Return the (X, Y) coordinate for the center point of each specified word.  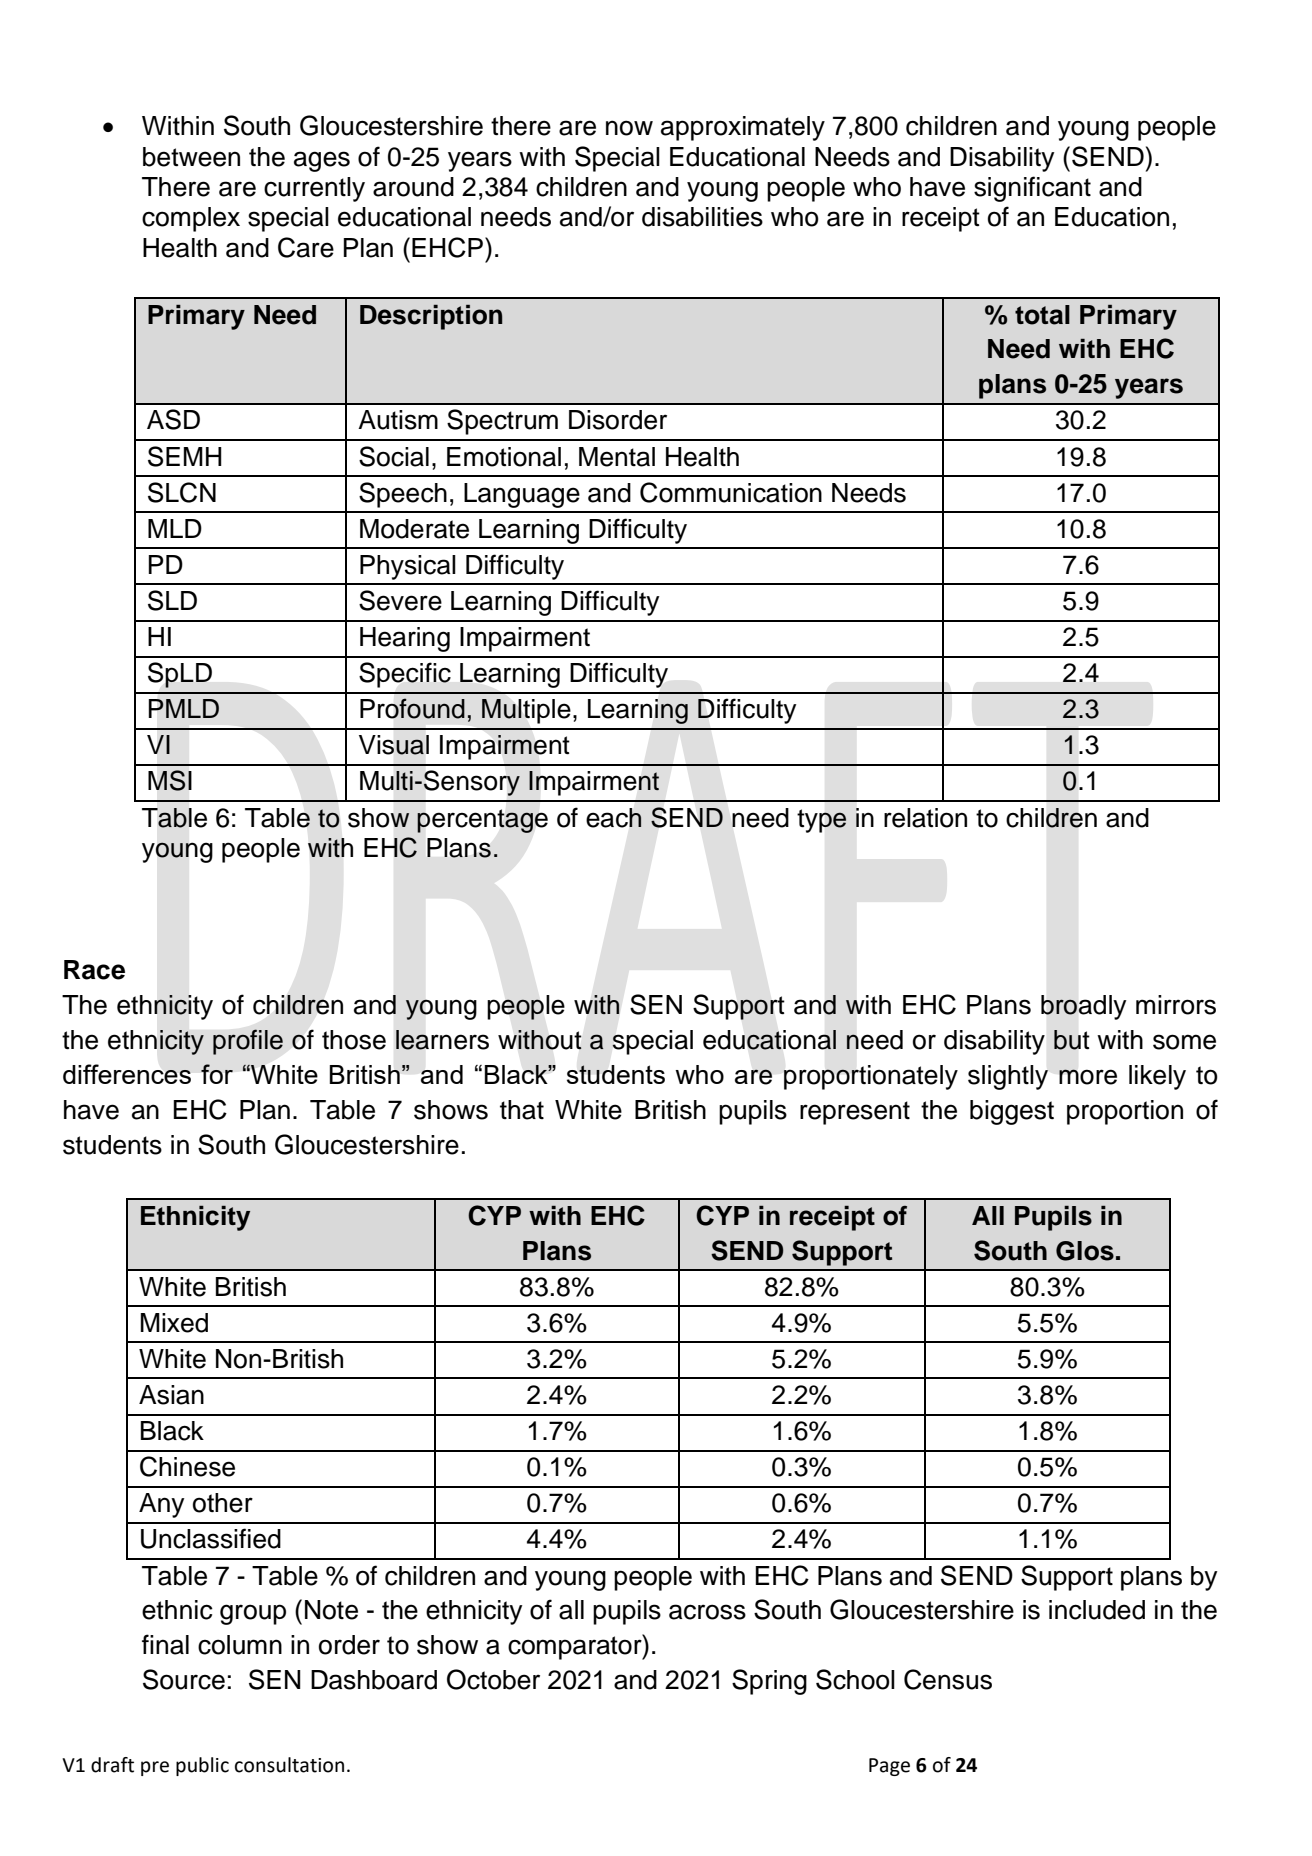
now (629, 128)
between (191, 157)
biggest (1012, 1112)
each (614, 818)
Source (184, 1679)
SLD (172, 600)
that (522, 1110)
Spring (769, 1682)
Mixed (174, 1323)
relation (925, 818)
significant (1032, 189)
